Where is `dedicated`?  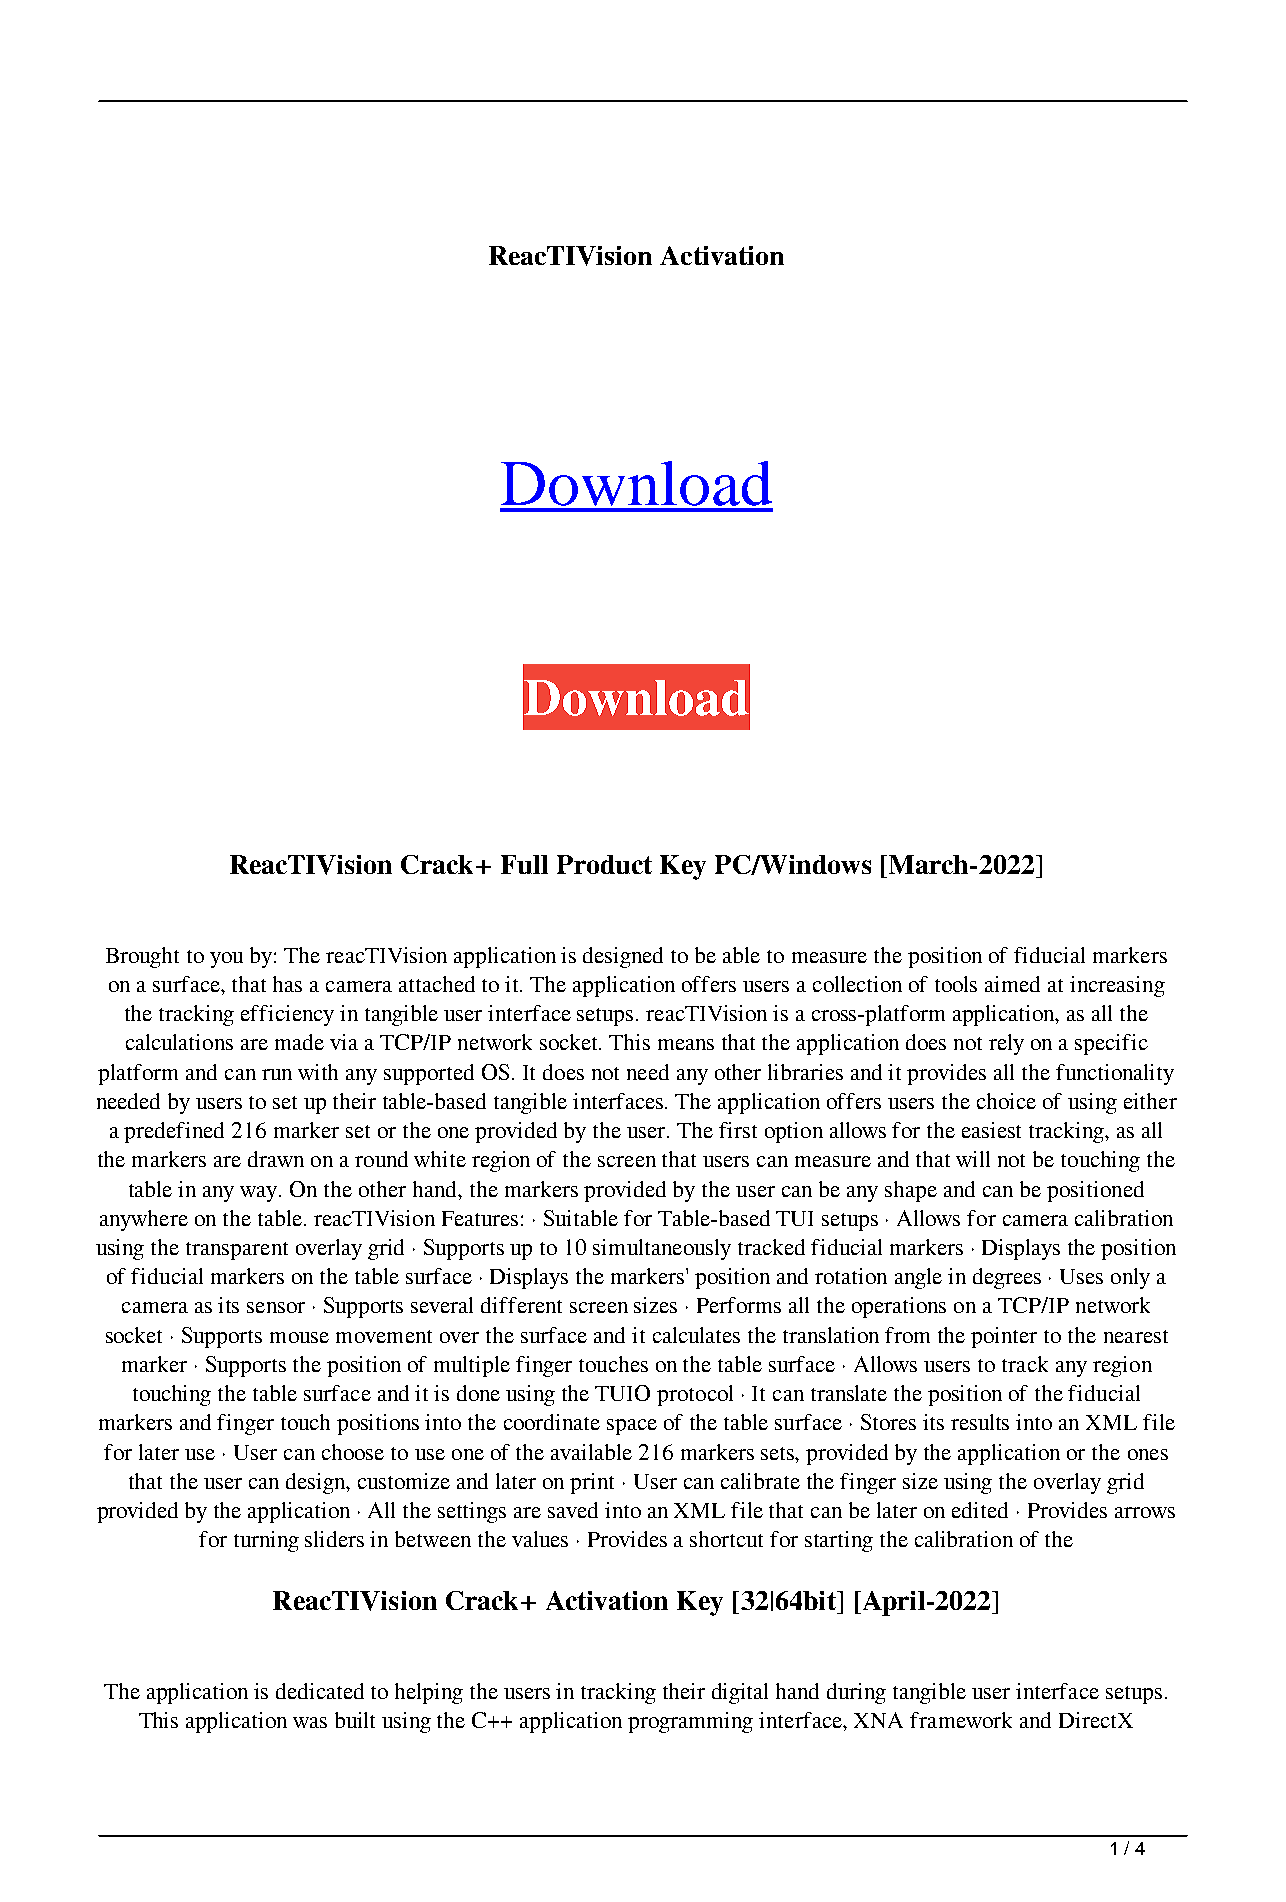 dedicated is located at coordinates (320, 1691).
